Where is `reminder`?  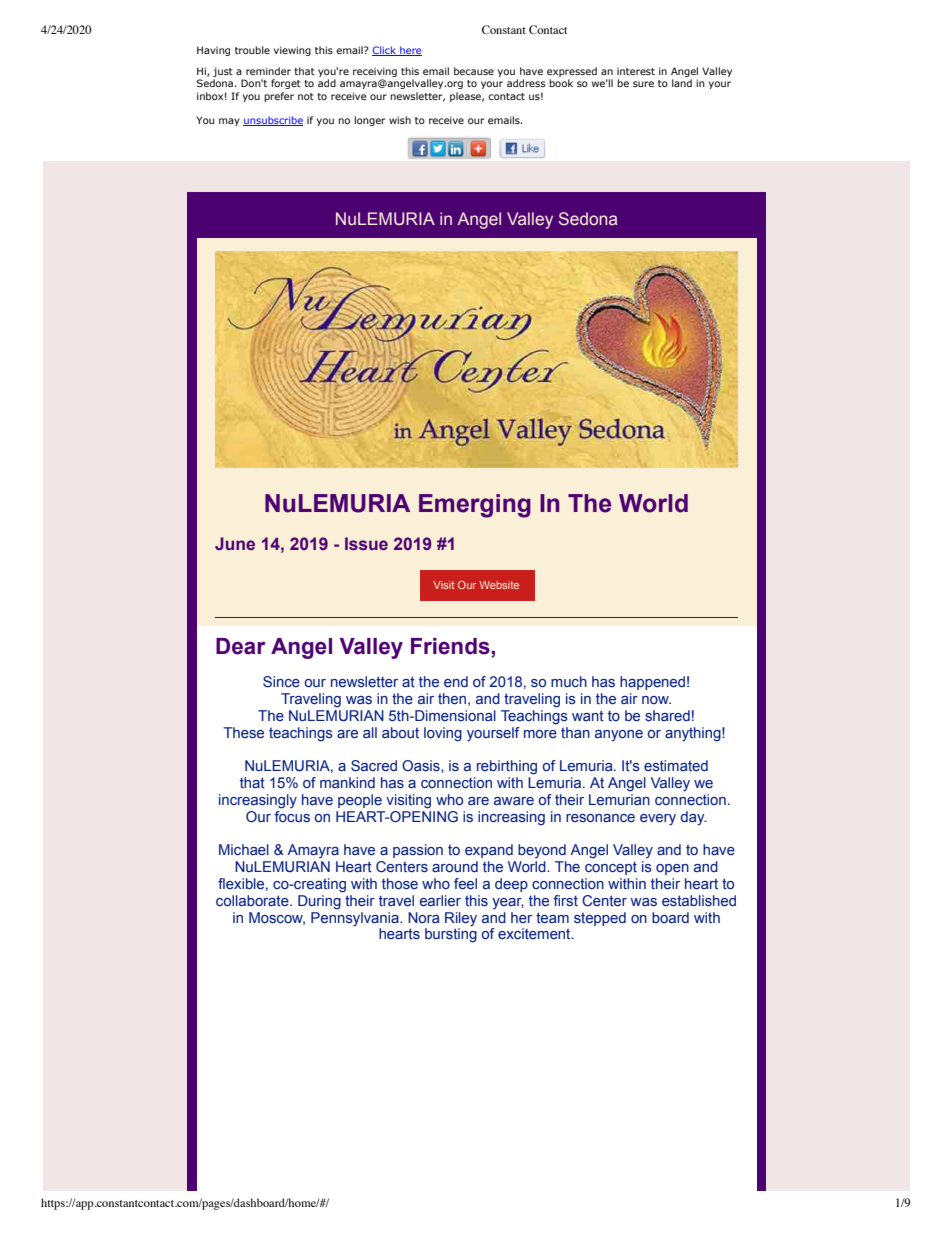
reminder is located at coordinates (268, 71).
